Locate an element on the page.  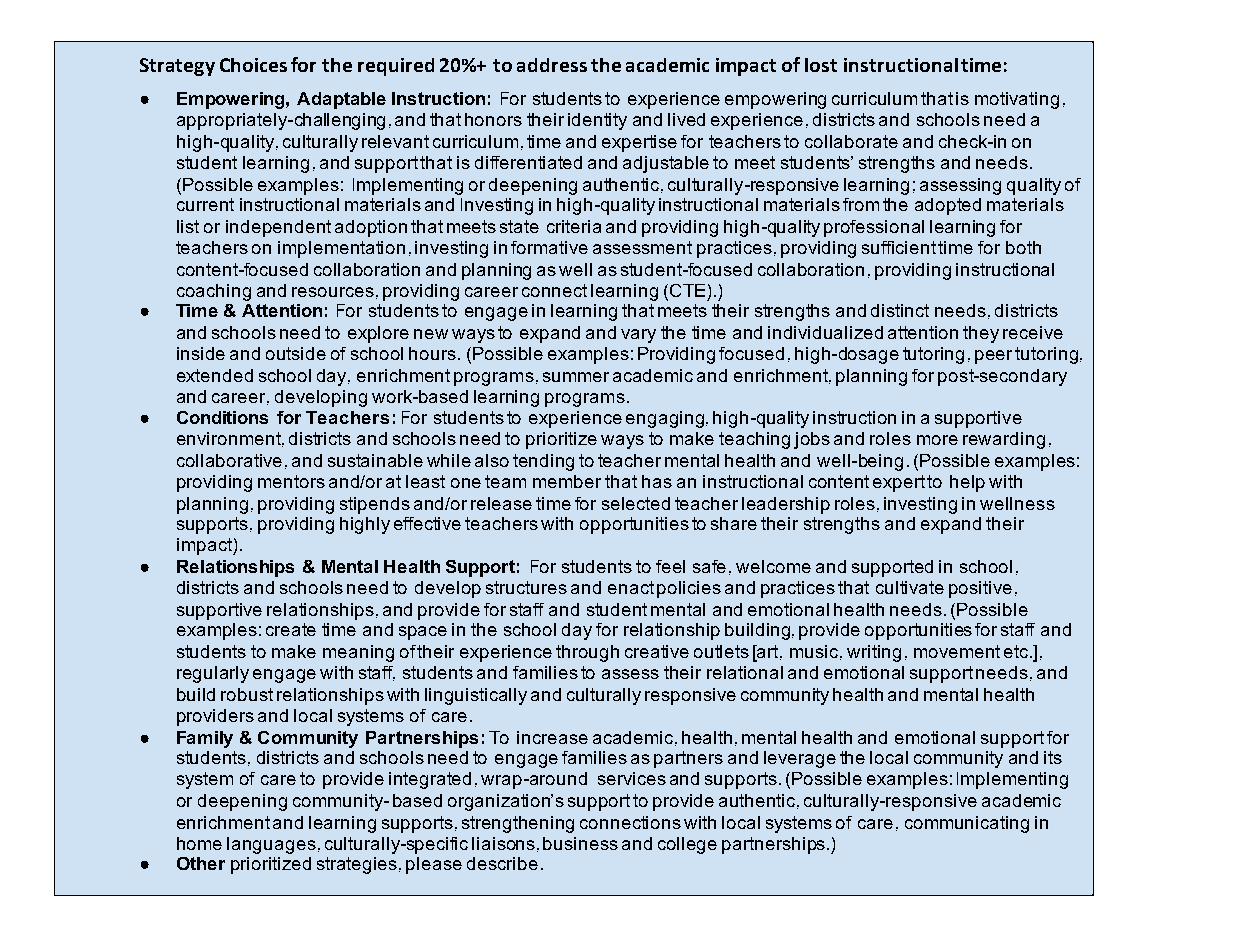
they is located at coordinates (981, 334).
